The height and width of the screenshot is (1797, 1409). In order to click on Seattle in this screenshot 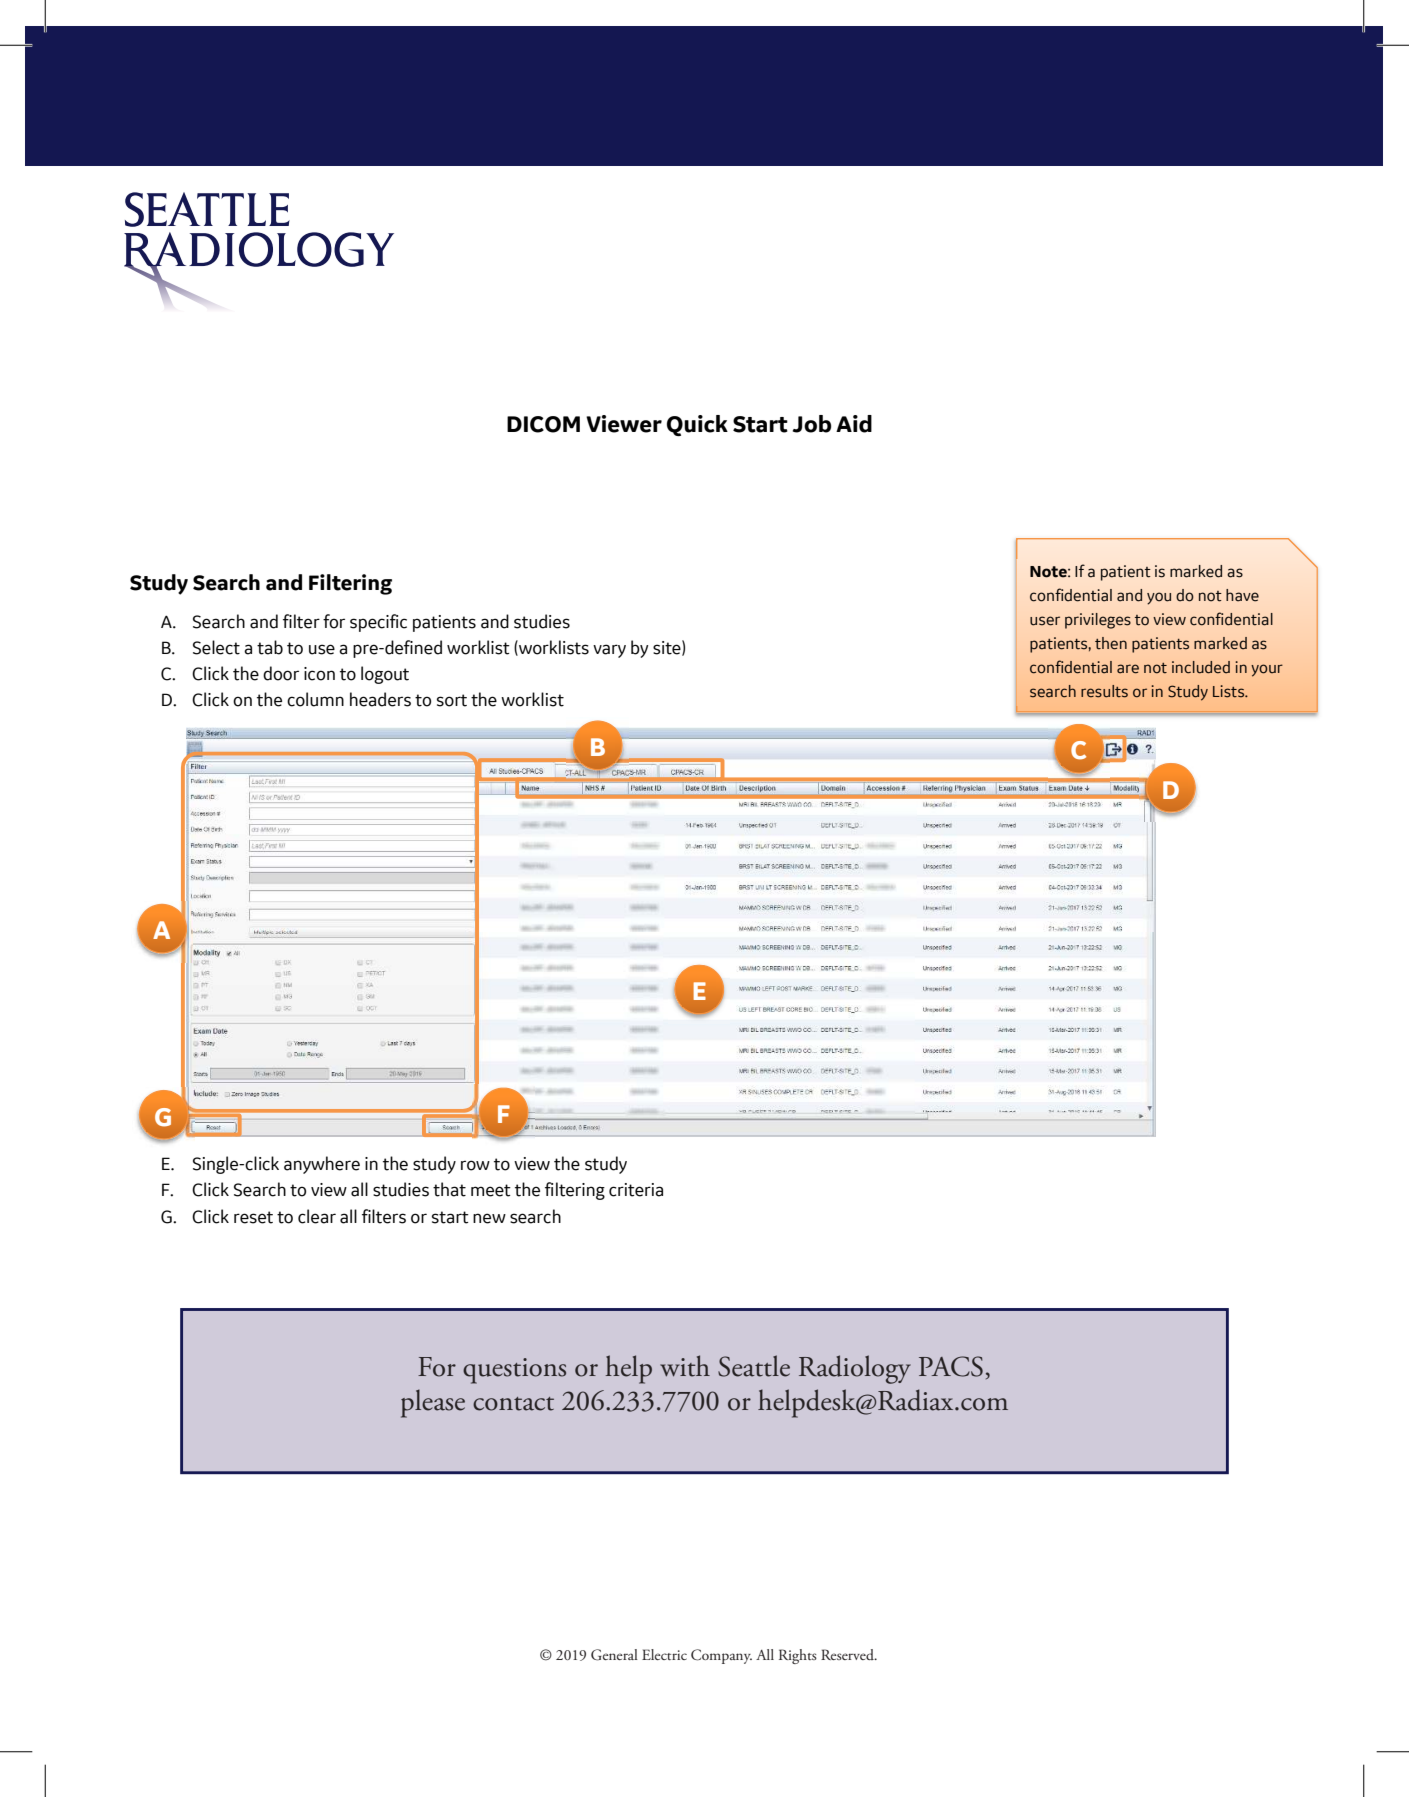, I will do `click(754, 1366)`.
